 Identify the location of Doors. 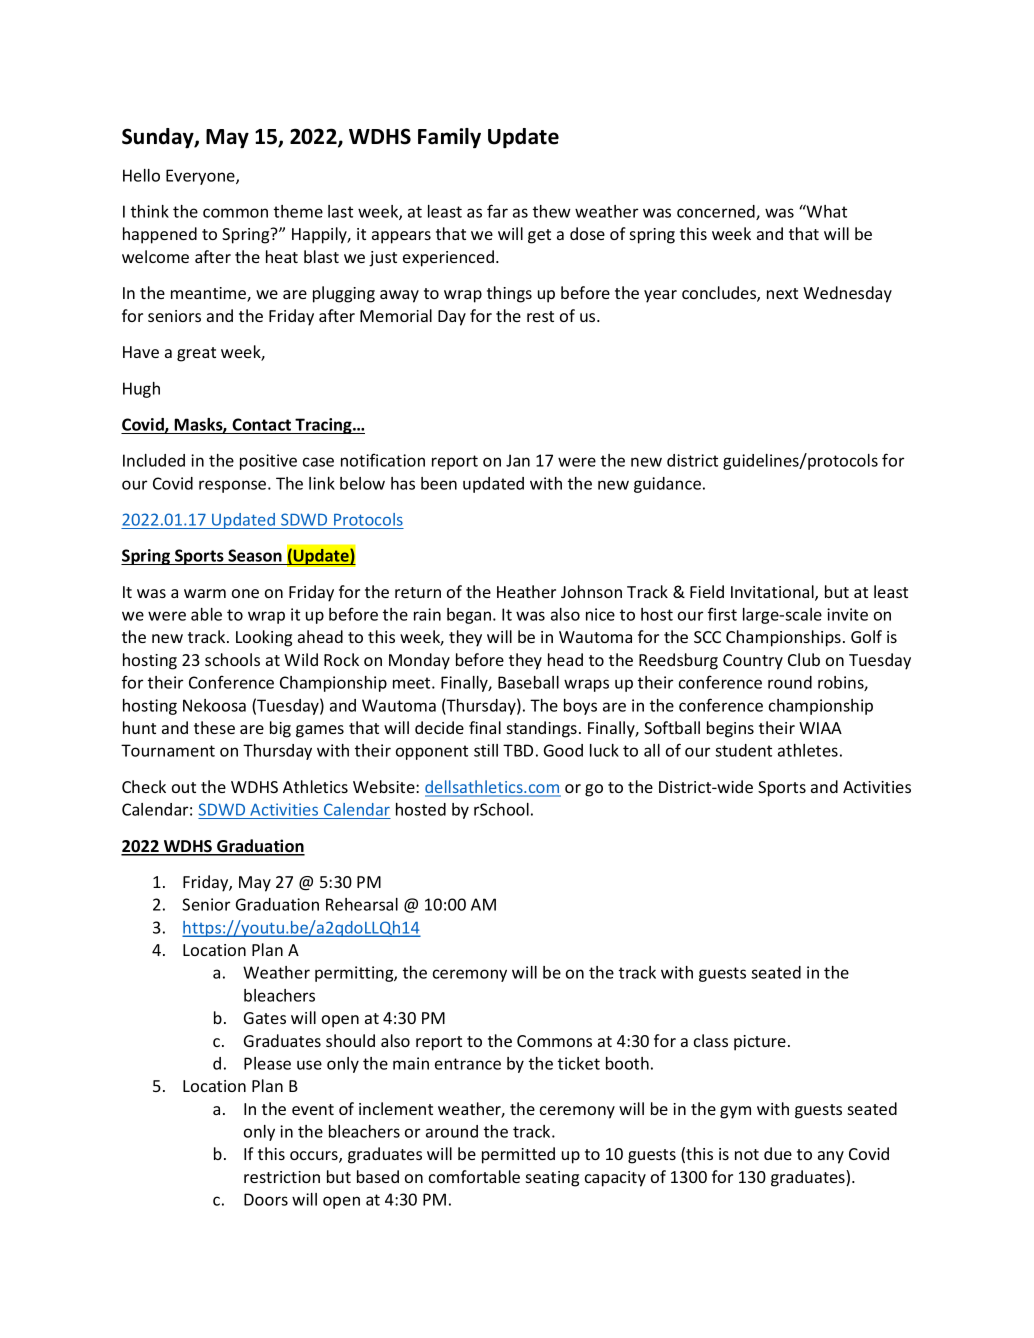
(266, 1199).
